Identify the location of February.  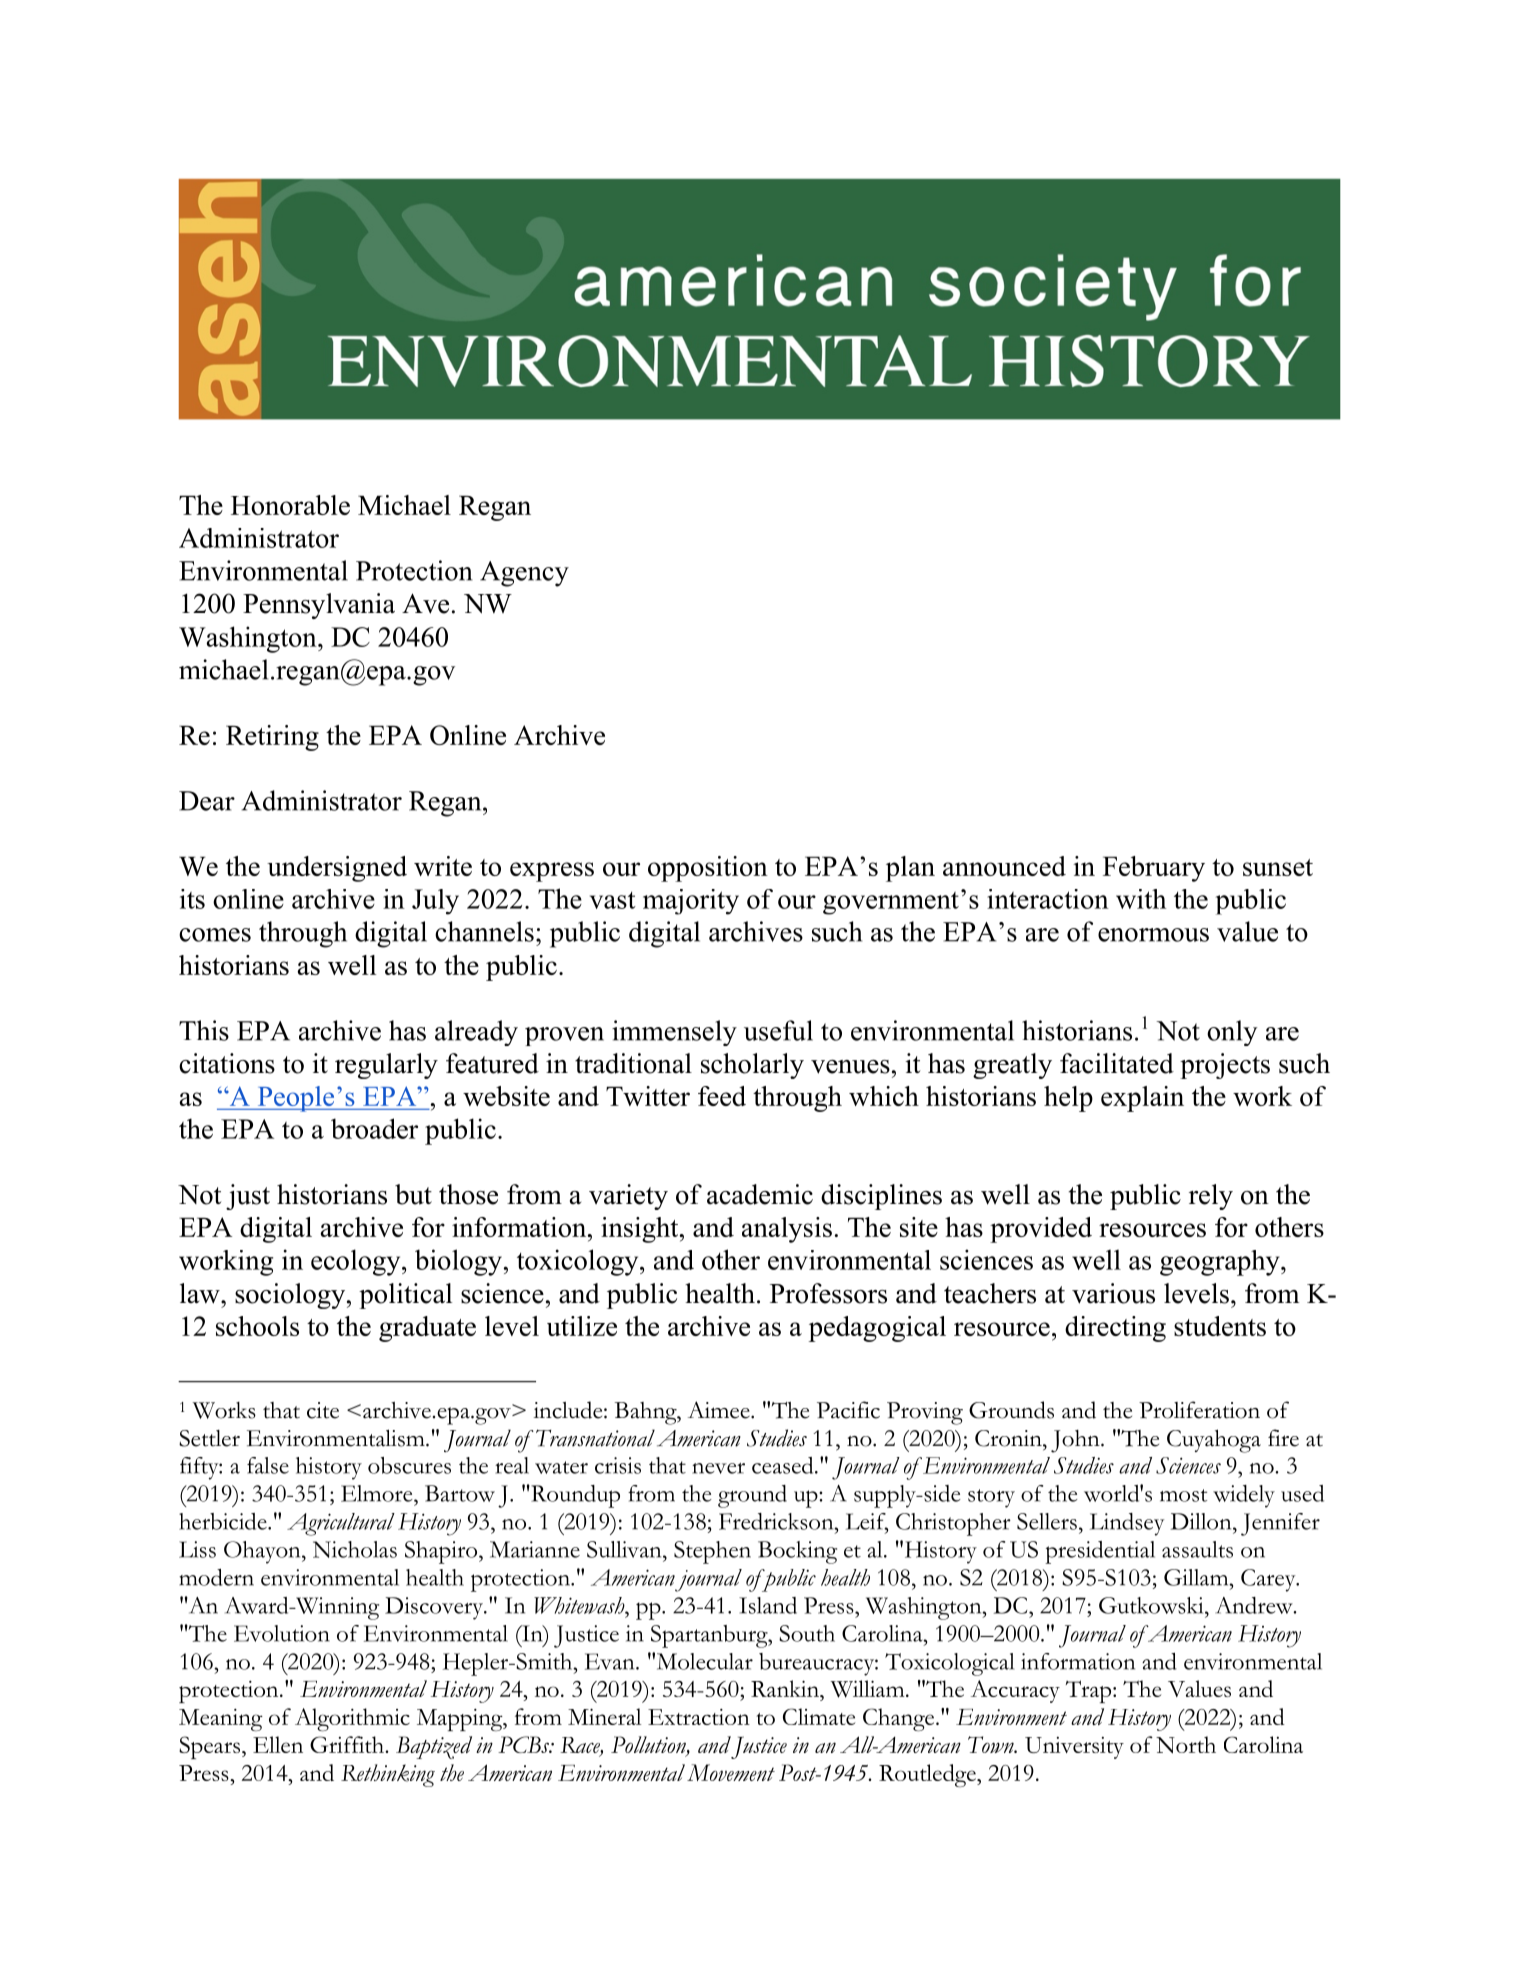
(1154, 869).
